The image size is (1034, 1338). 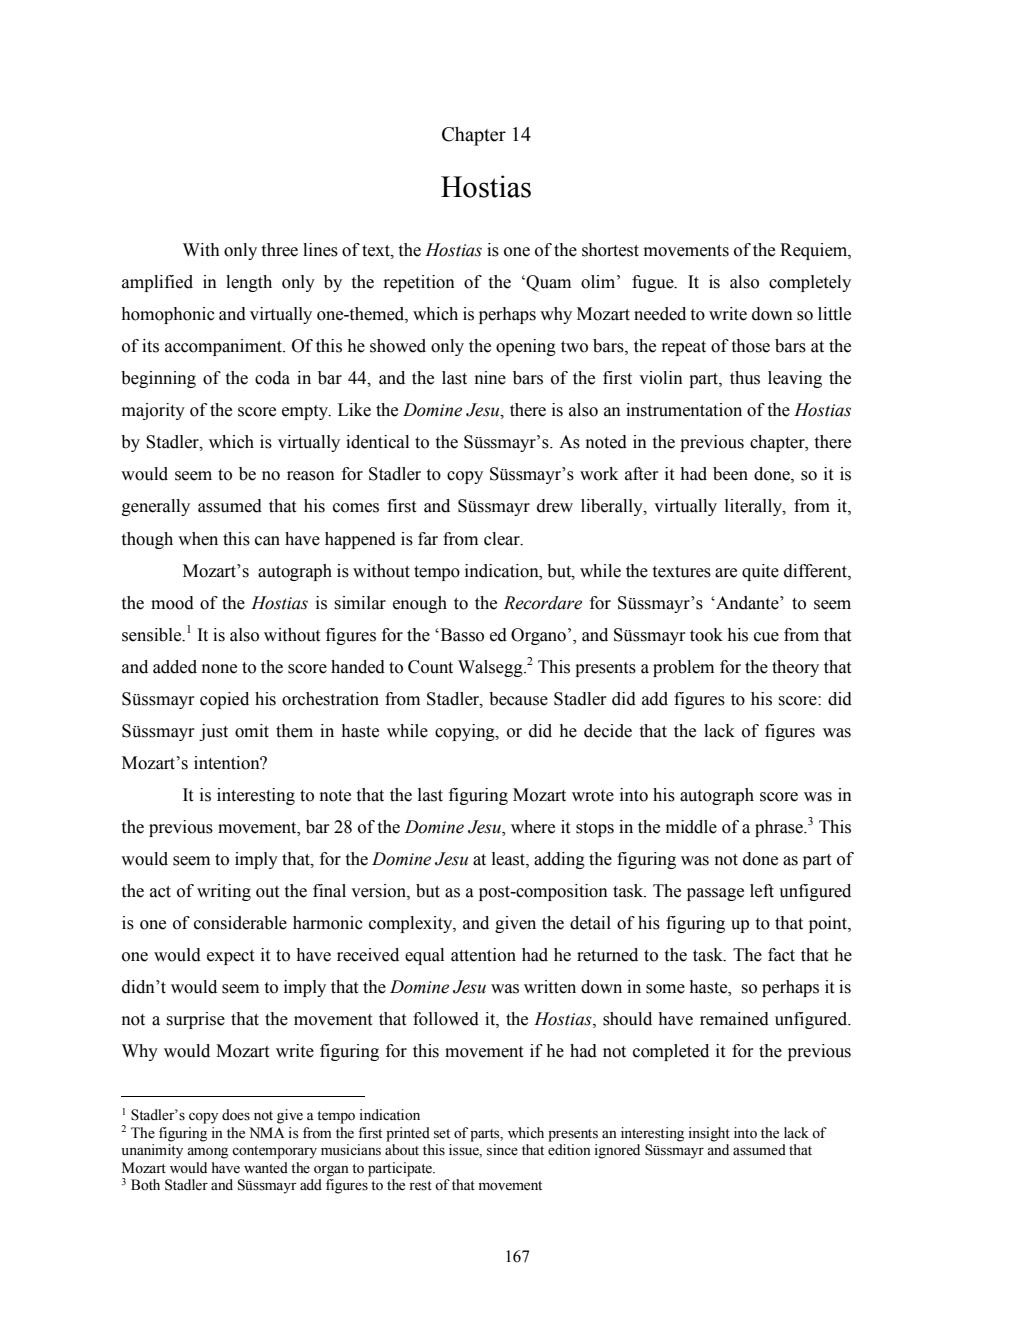 I want to click on theory, so click(x=795, y=668).
